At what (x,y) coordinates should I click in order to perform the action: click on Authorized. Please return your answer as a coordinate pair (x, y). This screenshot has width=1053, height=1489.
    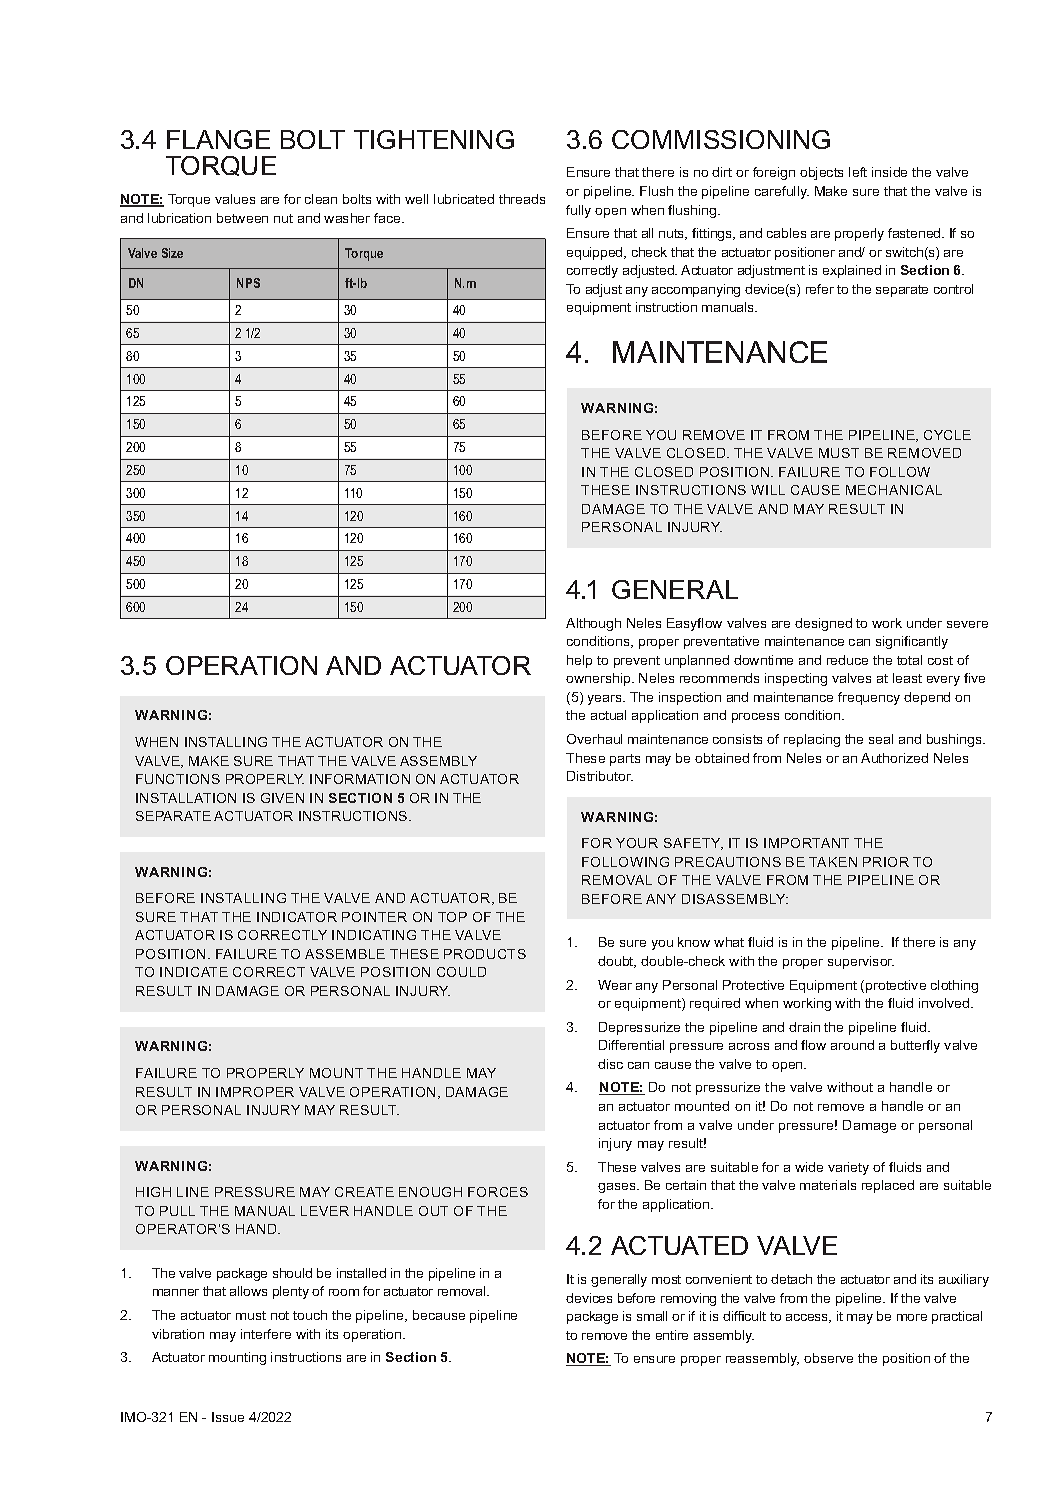
    Looking at the image, I should click on (894, 758).
